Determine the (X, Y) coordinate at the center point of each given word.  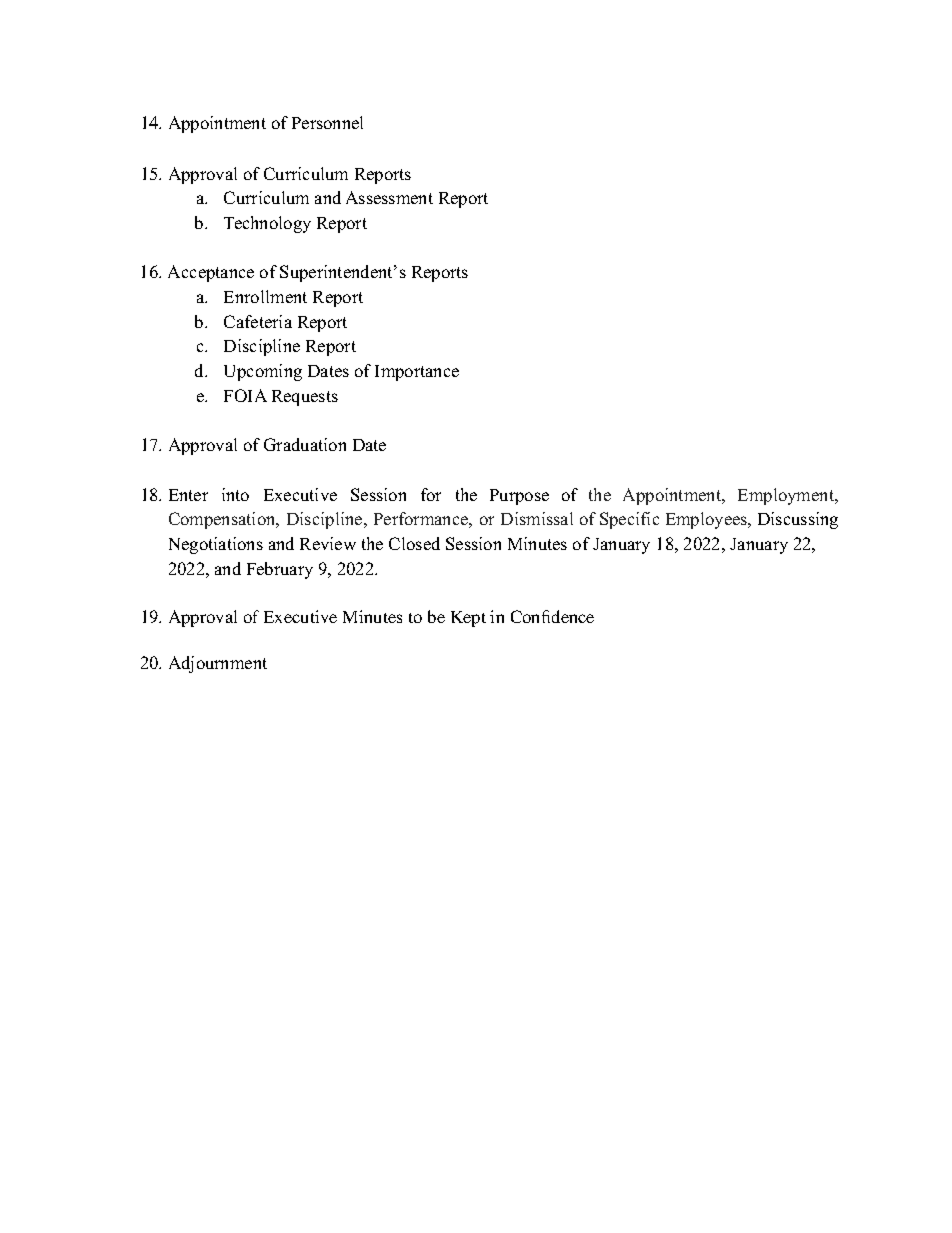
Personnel (327, 122)
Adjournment (218, 664)
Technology (267, 224)
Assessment (389, 197)
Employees (708, 520)
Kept (468, 619)
